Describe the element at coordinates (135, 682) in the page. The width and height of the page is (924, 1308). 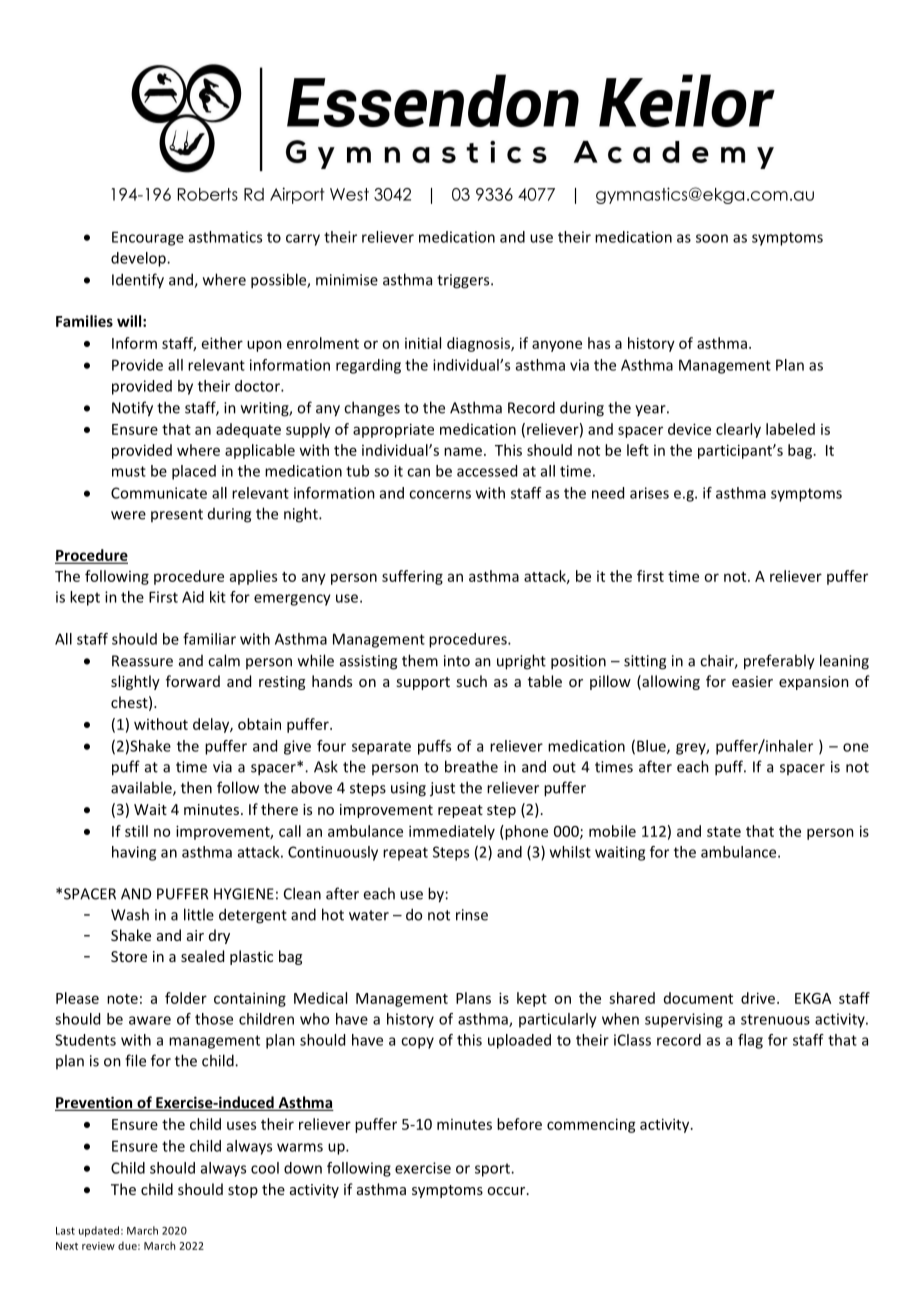
I see `slightly` at that location.
